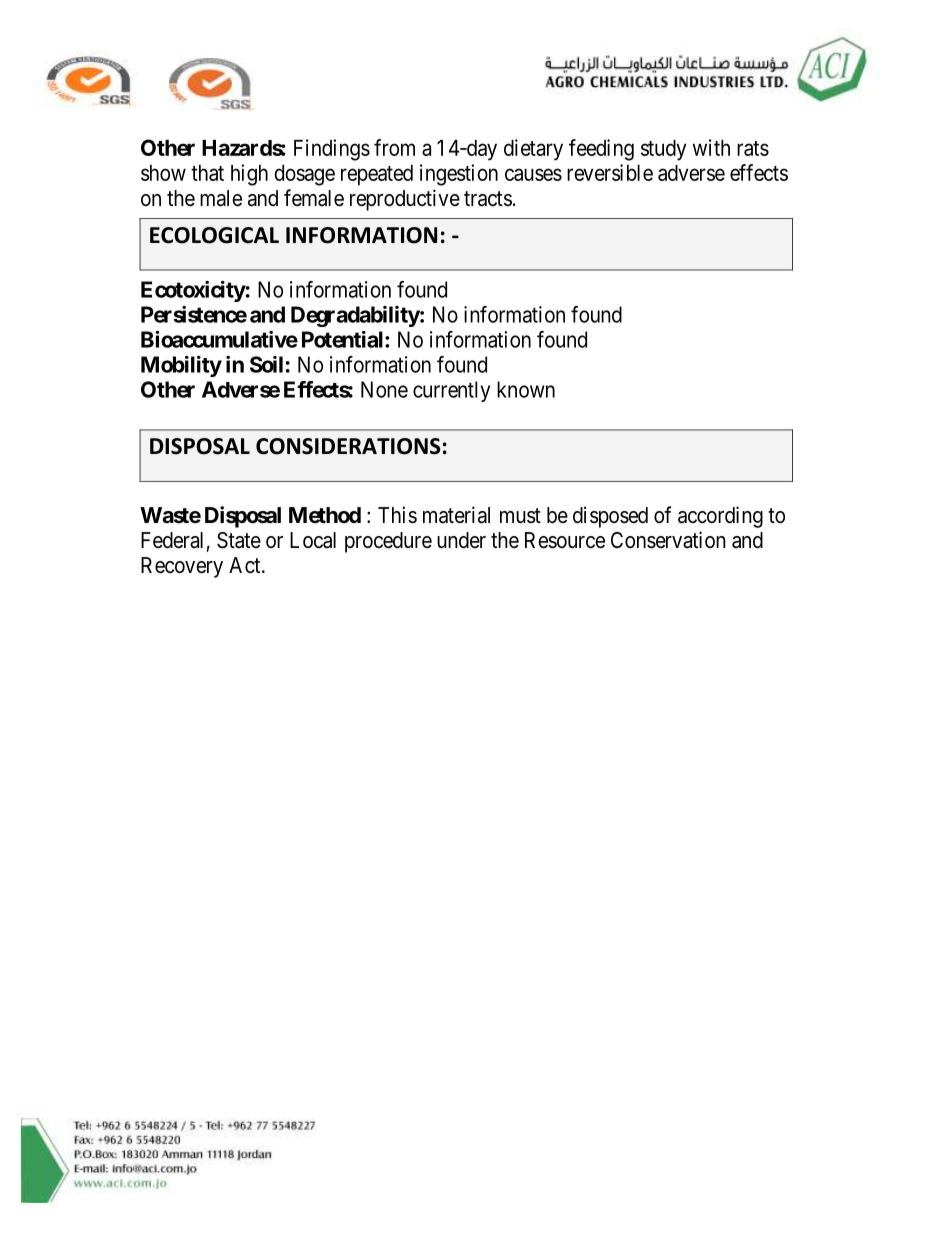 The width and height of the screenshot is (952, 1233). What do you see at coordinates (405, 200) in the screenshot?
I see `reproductive` at bounding box center [405, 200].
